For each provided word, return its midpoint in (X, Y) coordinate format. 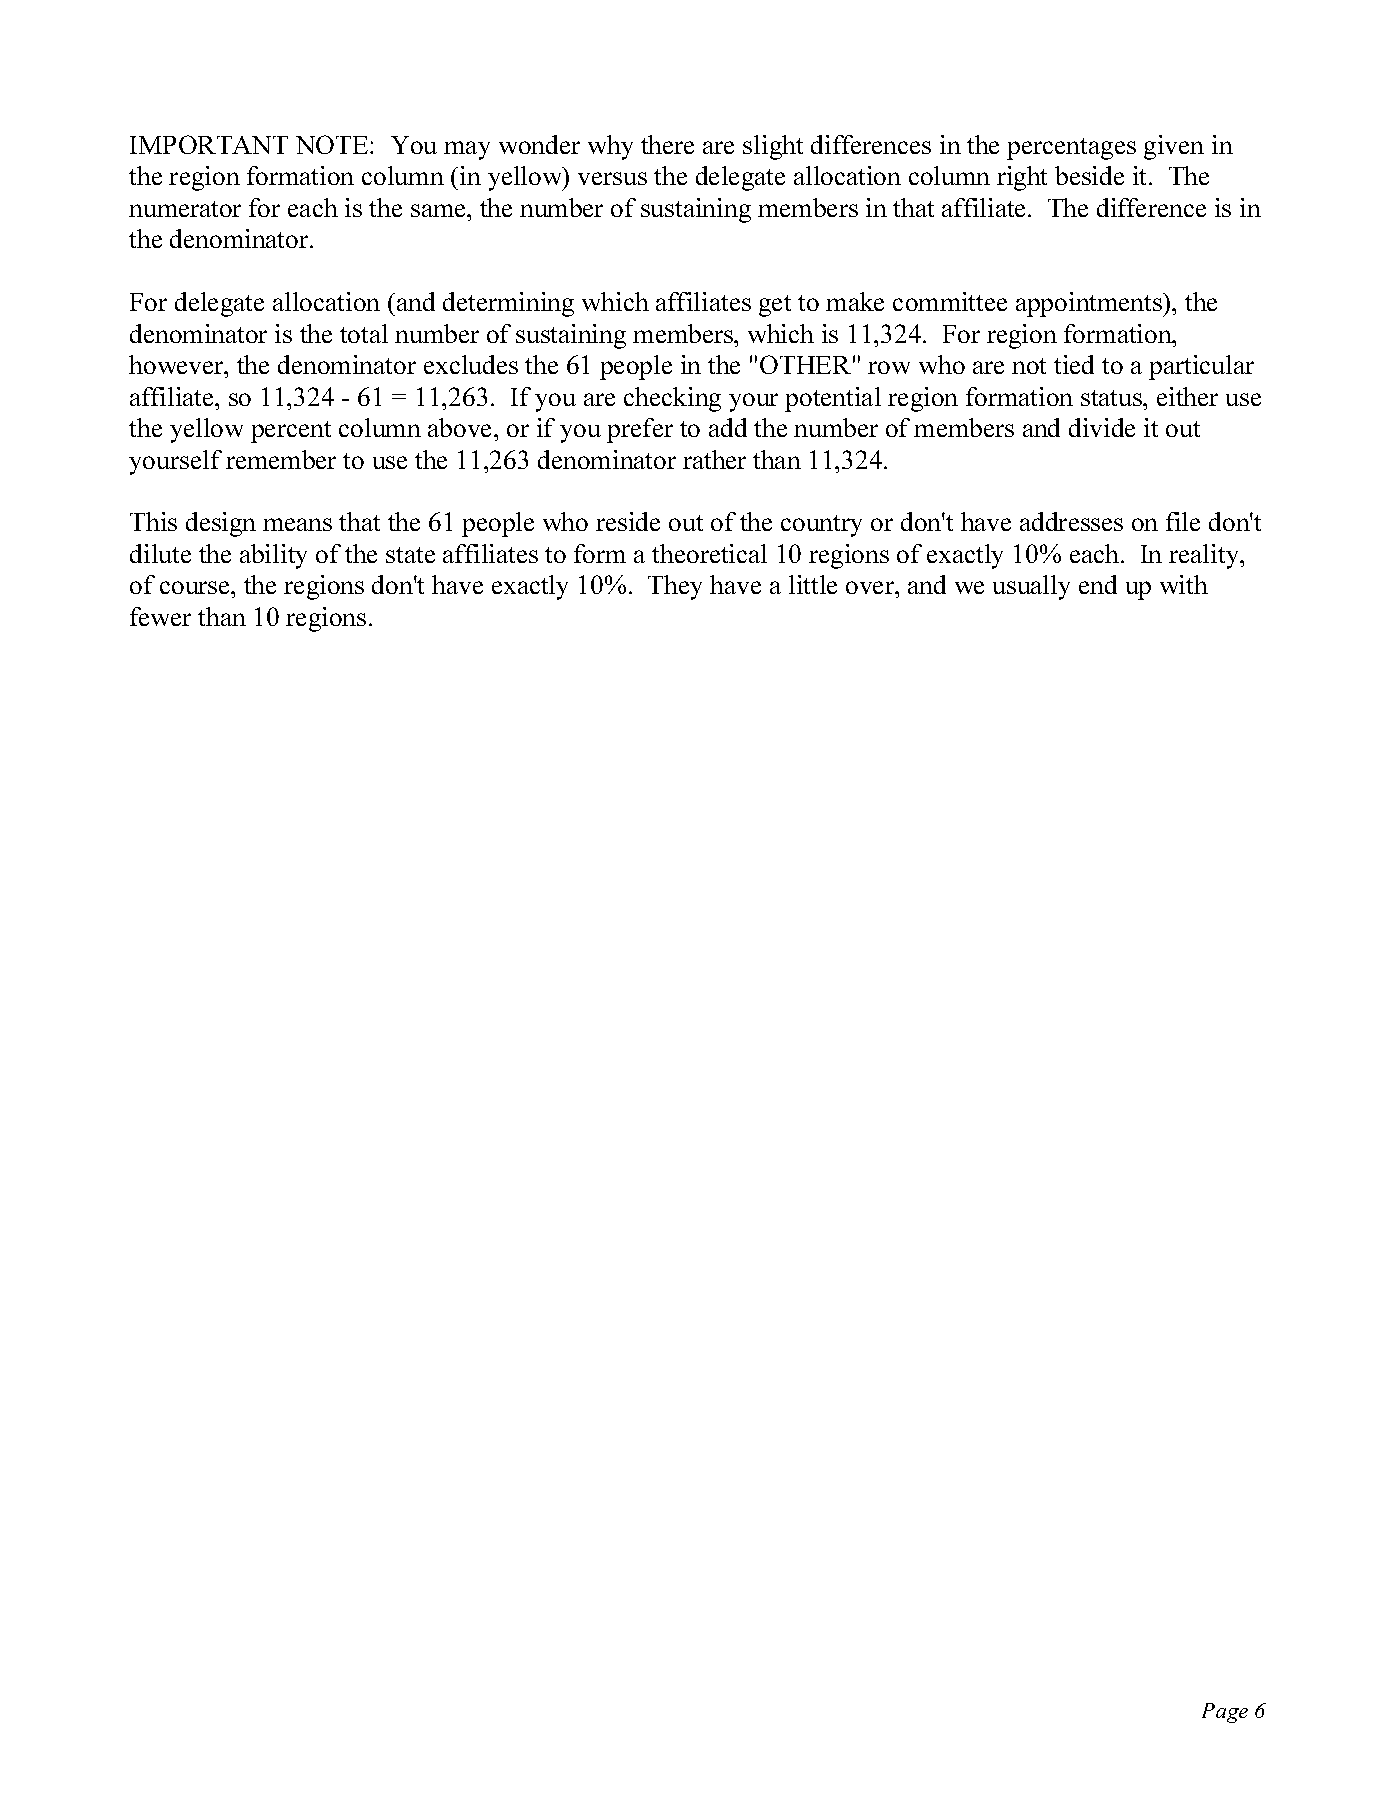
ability (273, 556)
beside (1089, 175)
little (813, 584)
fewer (160, 616)
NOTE (333, 144)
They (675, 587)
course (196, 587)
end (1098, 584)
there (667, 144)
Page (1225, 1713)
